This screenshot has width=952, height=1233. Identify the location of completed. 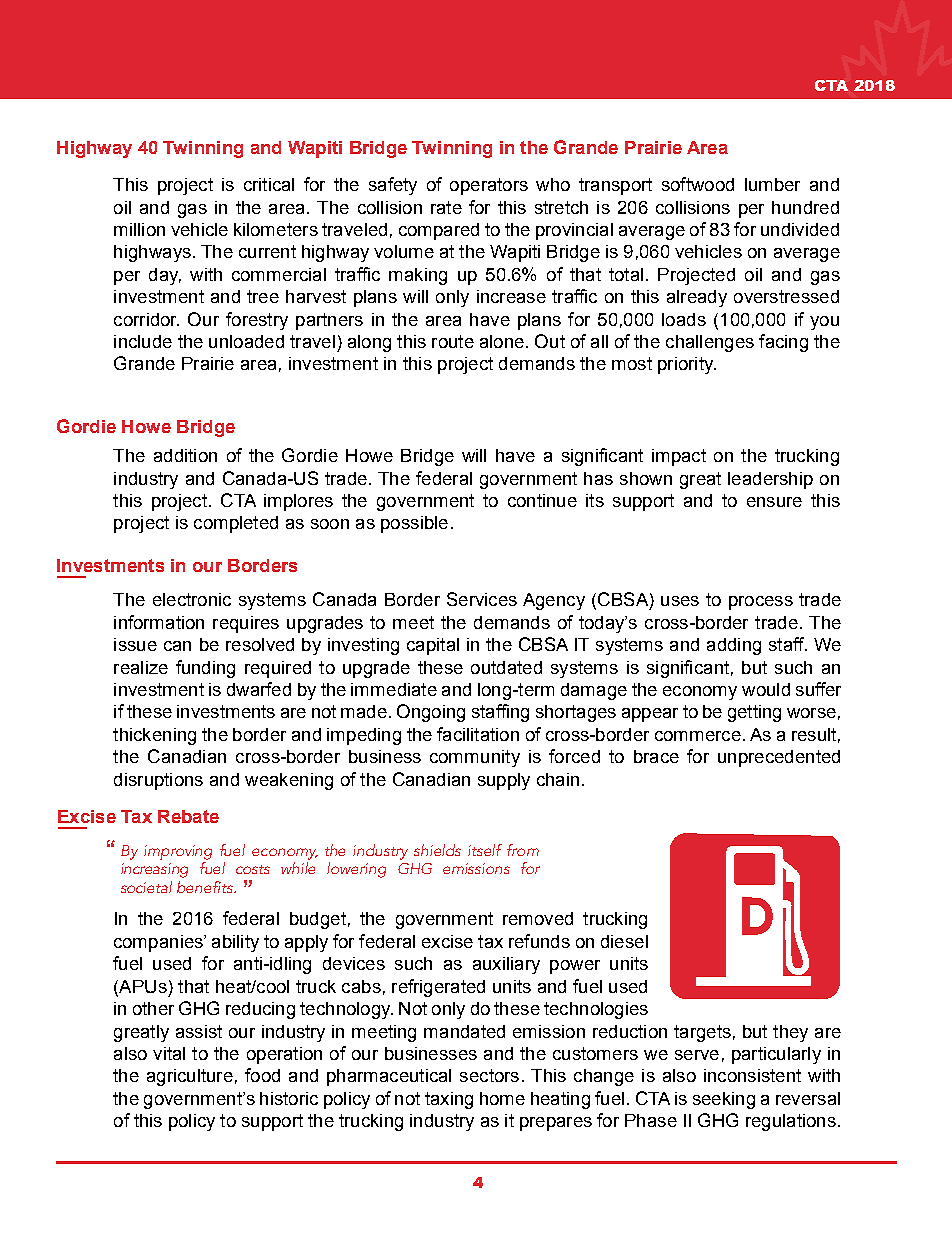
(236, 524).
